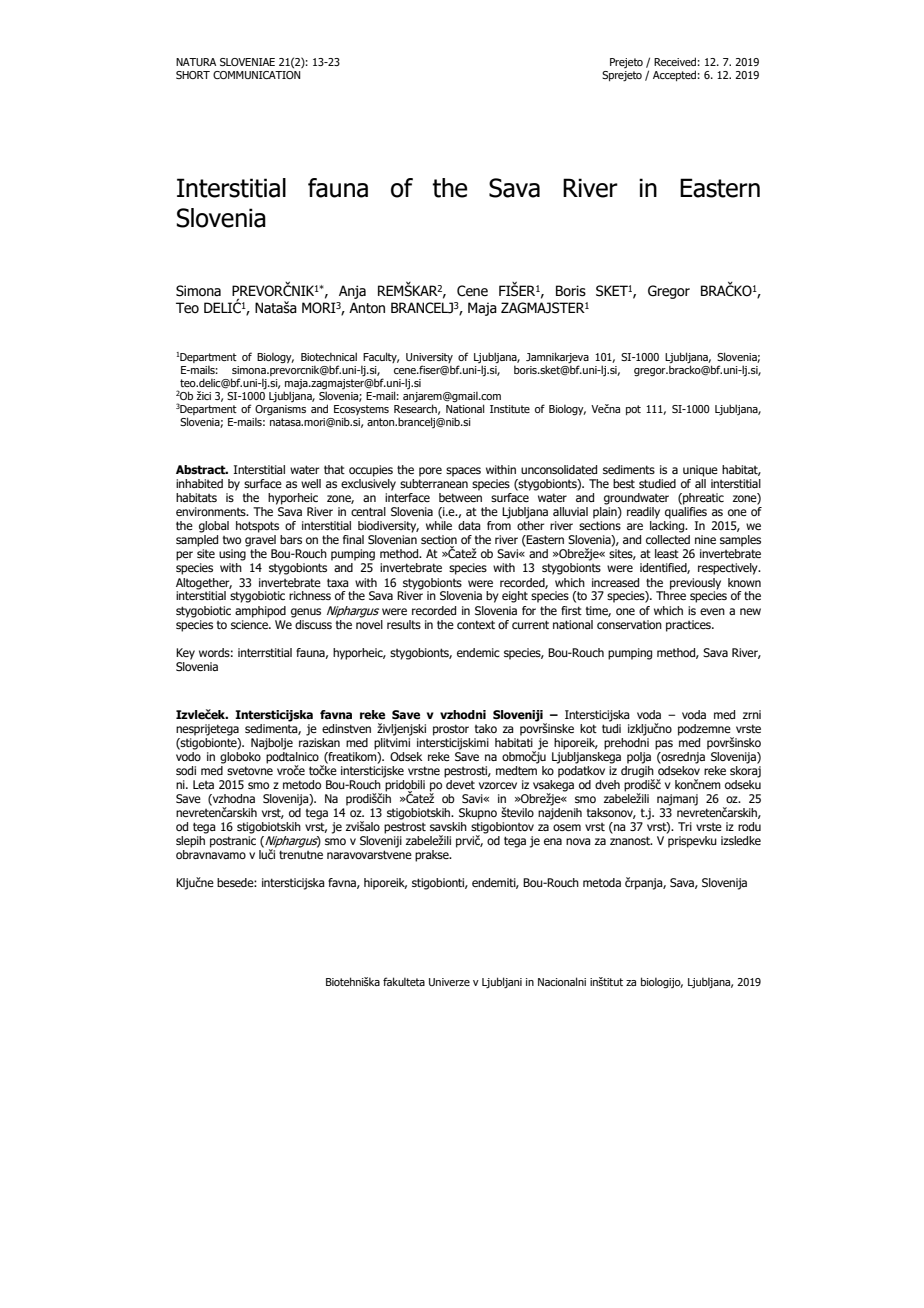  Describe the element at coordinates (257, 75) in the screenshot. I see `COMMUNICATION` at that location.
